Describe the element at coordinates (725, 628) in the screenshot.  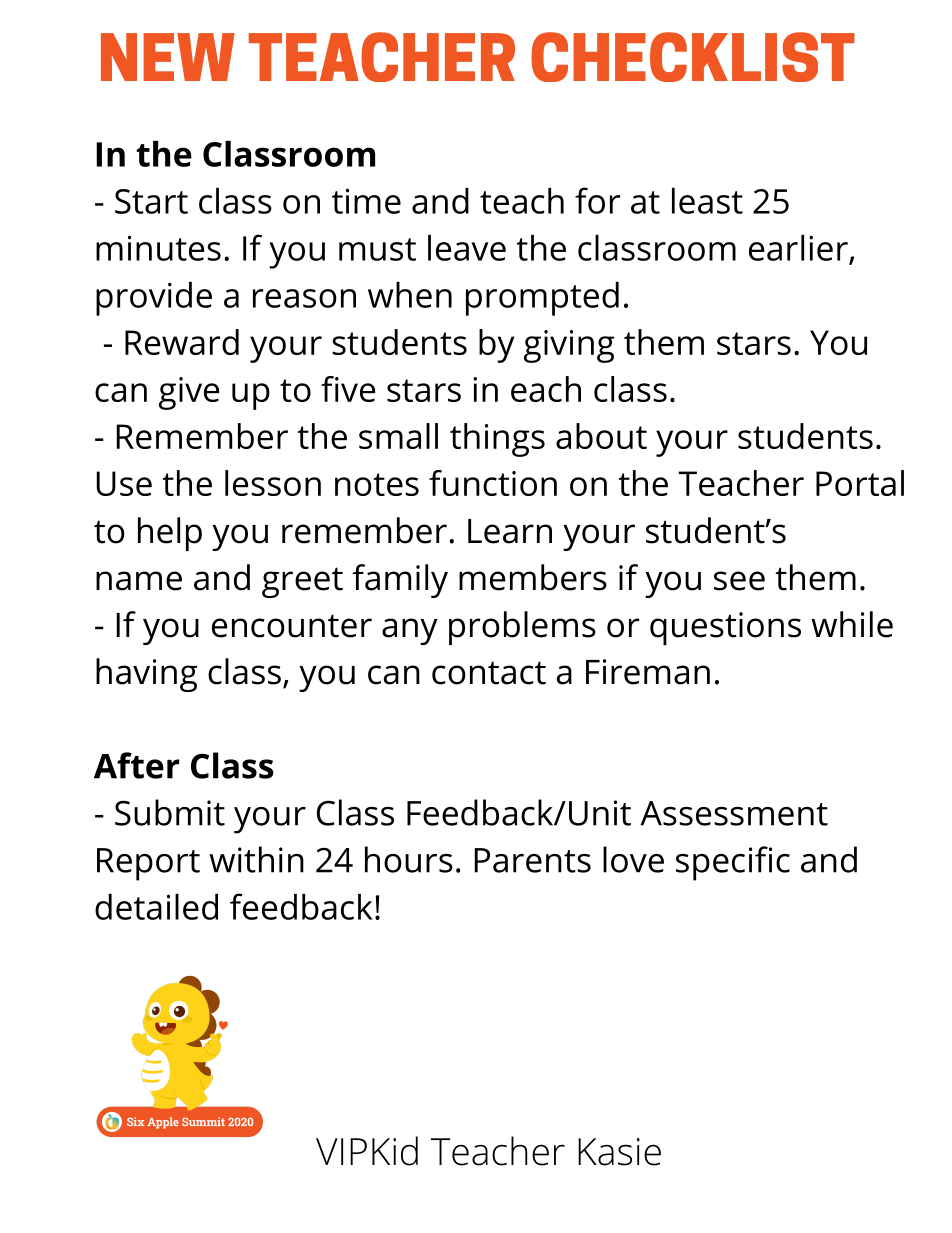
I see `questions` at that location.
